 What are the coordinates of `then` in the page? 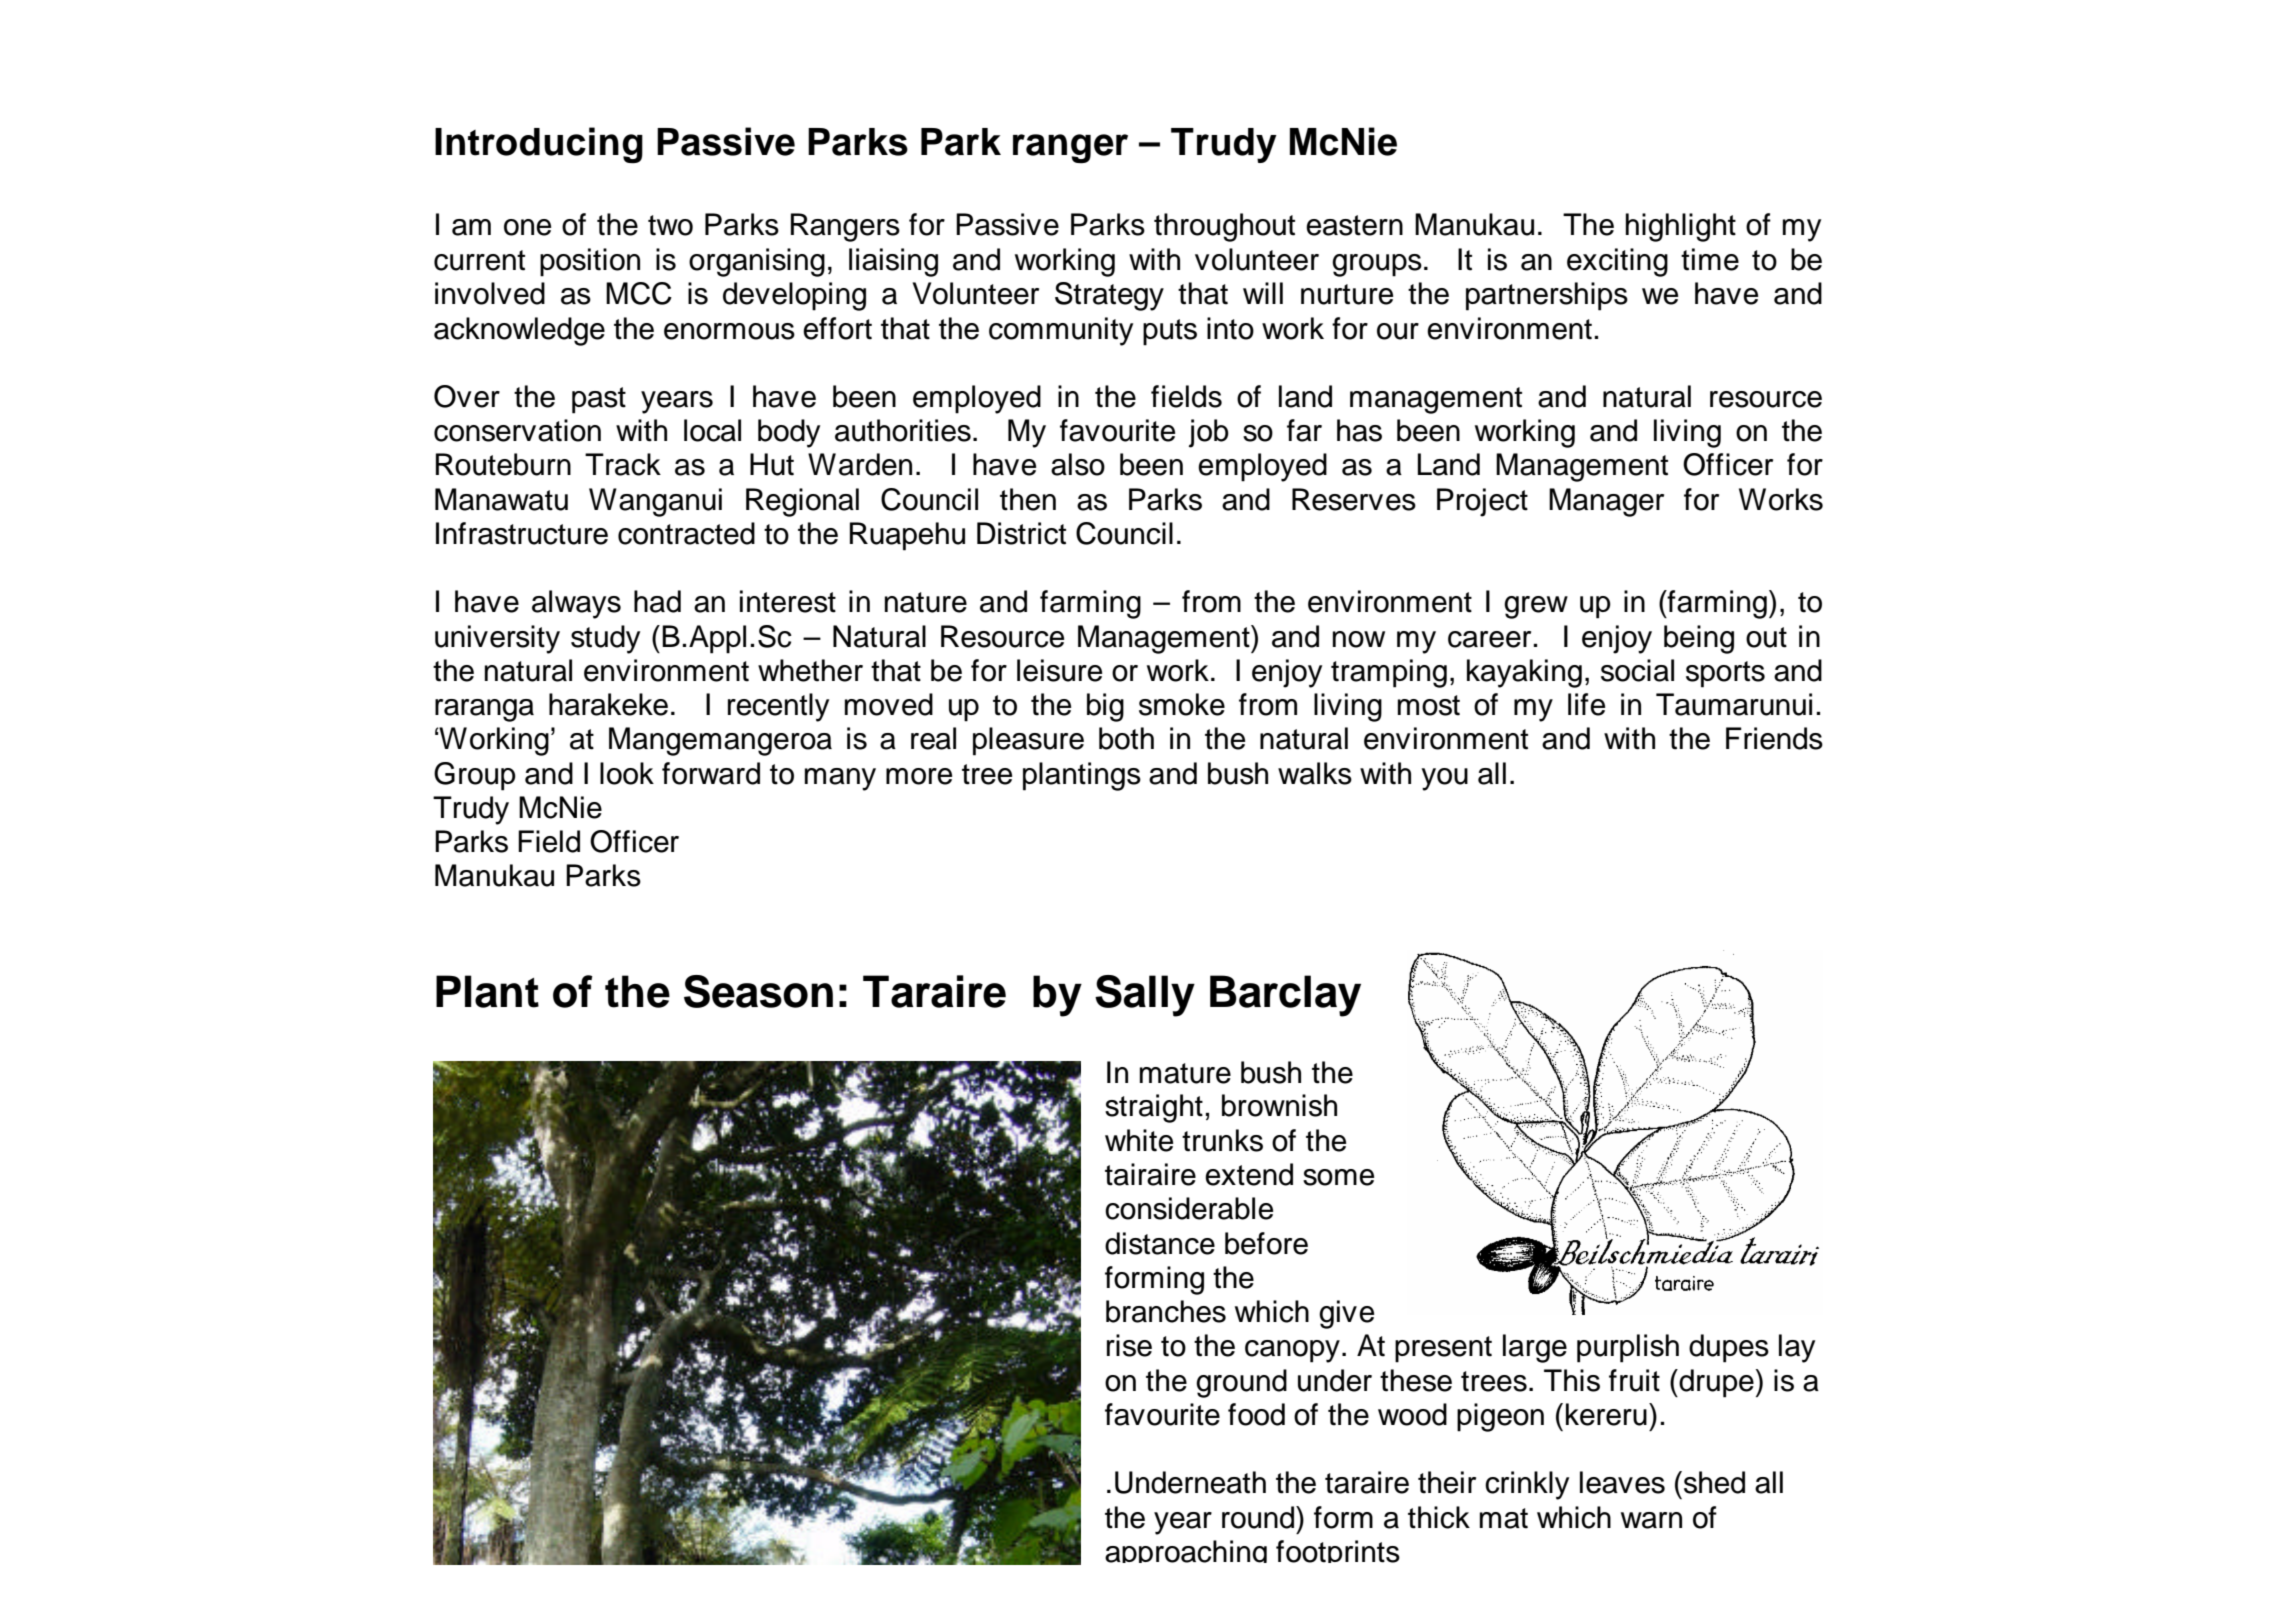 It's located at (1028, 499).
